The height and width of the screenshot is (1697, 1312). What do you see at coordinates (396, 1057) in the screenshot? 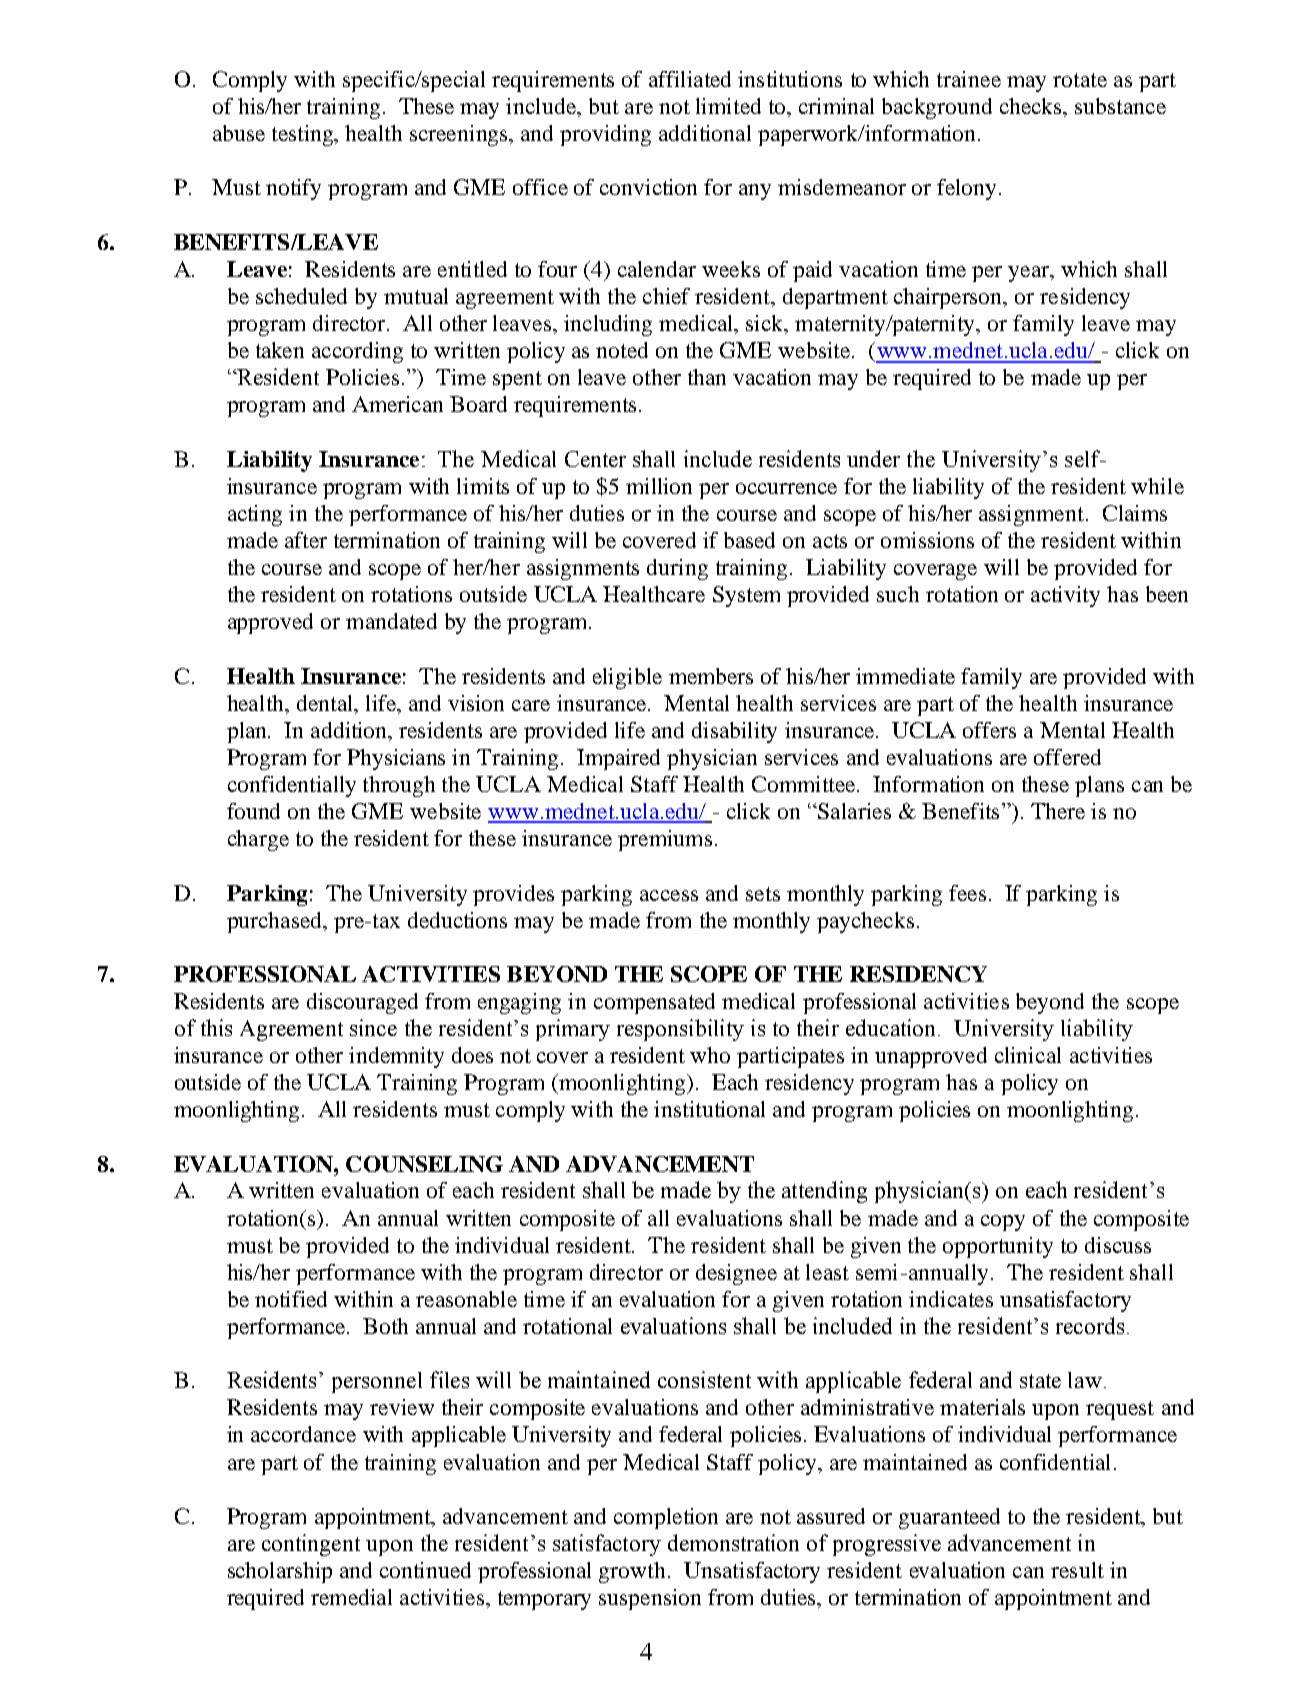
I see `indemnity` at bounding box center [396, 1057].
